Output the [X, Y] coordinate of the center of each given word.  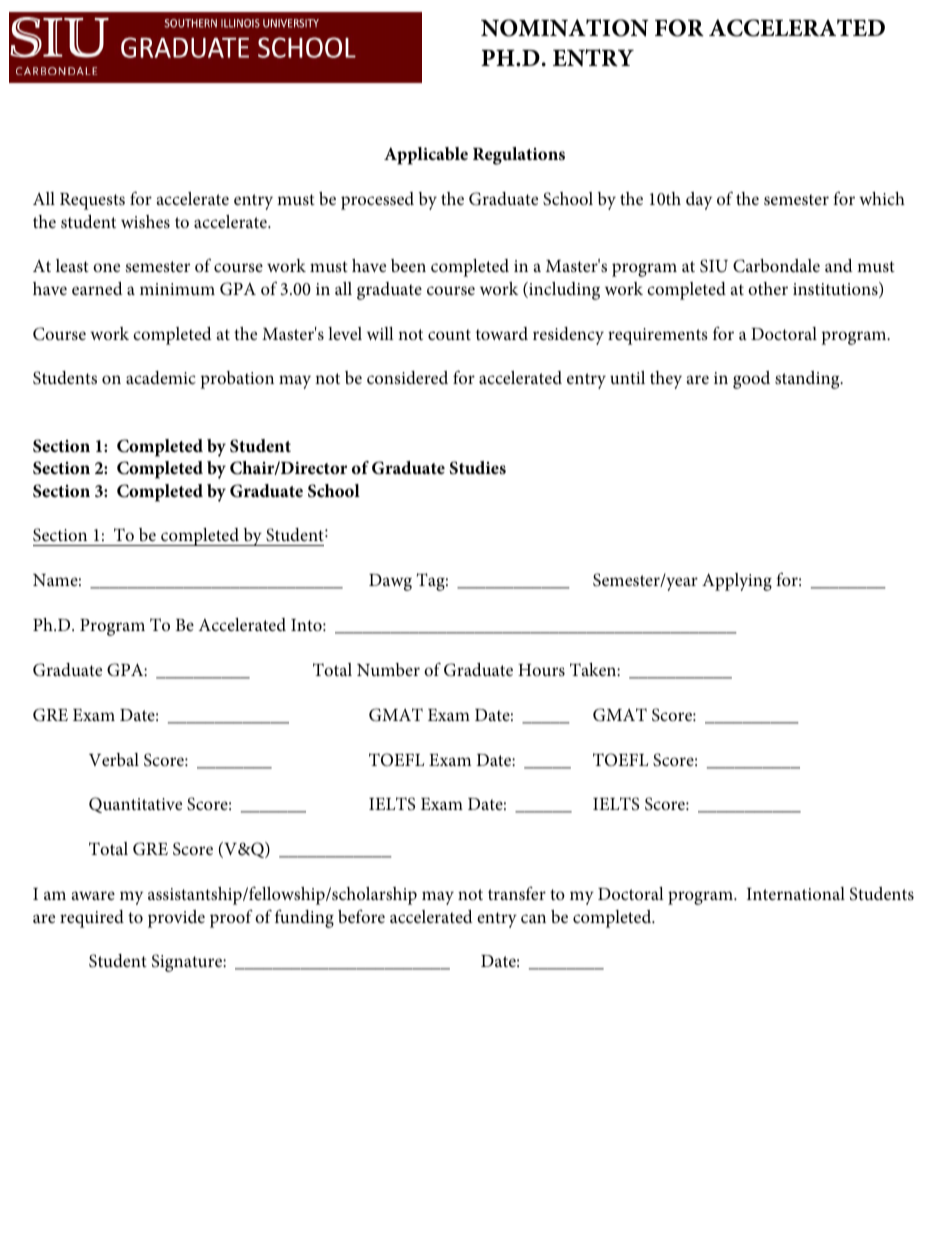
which [882, 198]
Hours [541, 670]
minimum [177, 289]
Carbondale [776, 266]
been [408, 265]
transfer [517, 893]
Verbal [114, 760]
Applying [737, 582]
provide [176, 919]
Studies [478, 468]
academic [161, 377]
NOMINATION [564, 28]
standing [808, 380]
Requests [92, 201]
